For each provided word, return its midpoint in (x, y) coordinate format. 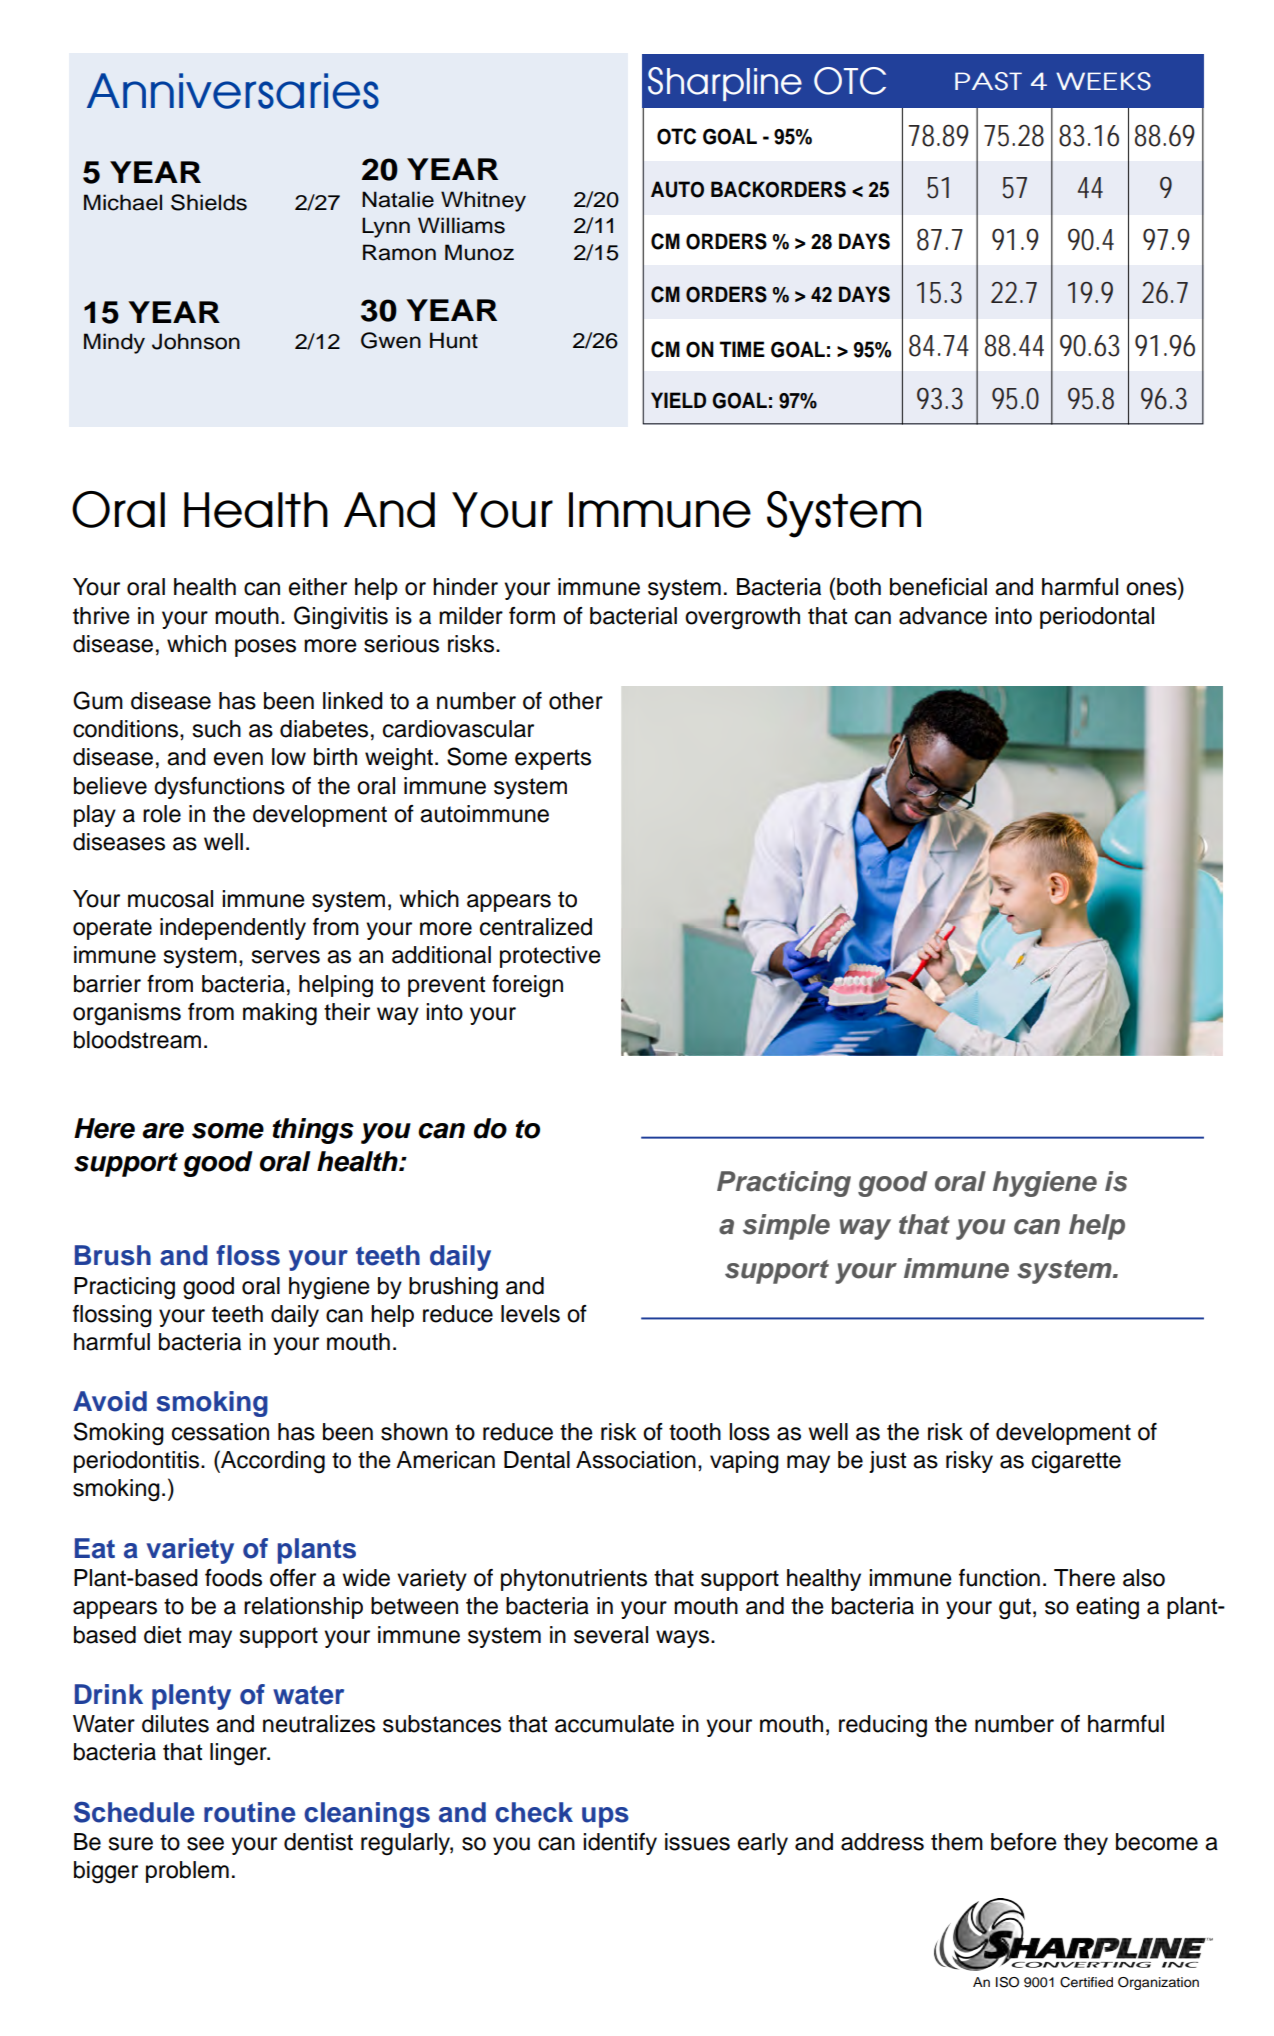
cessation (220, 1432)
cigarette (1076, 1462)
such (216, 729)
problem (187, 1872)
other (576, 701)
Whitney (483, 201)
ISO (1007, 1982)
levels (530, 1314)
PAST (988, 81)
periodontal (1097, 618)
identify (620, 1844)
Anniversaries (233, 91)
